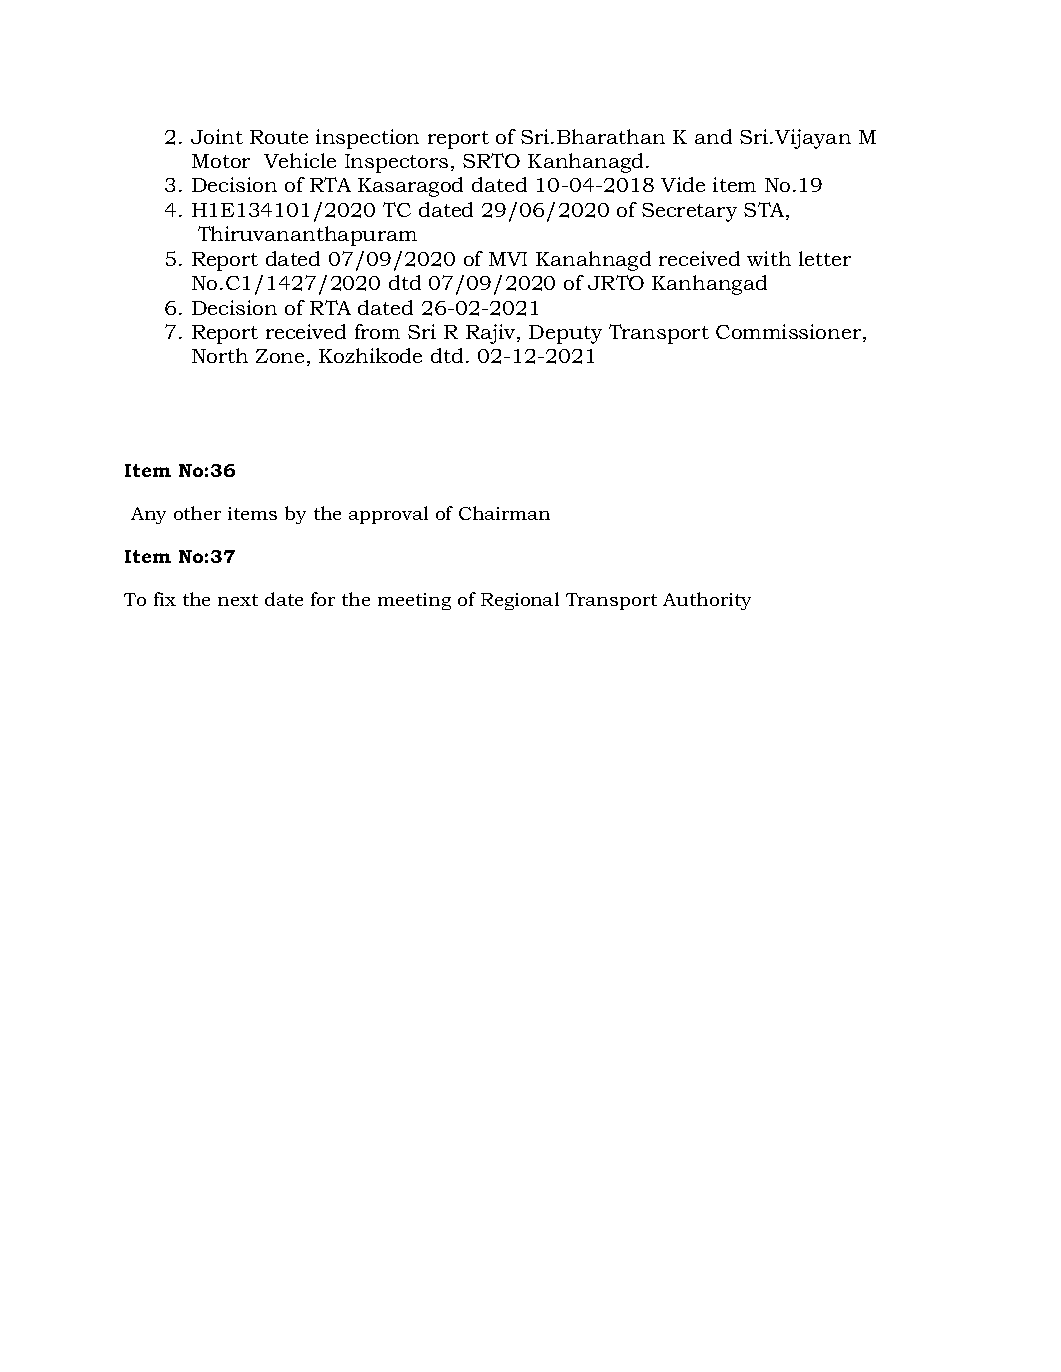 The height and width of the screenshot is (1372, 1061). I want to click on Inspectors, so click(396, 163).
